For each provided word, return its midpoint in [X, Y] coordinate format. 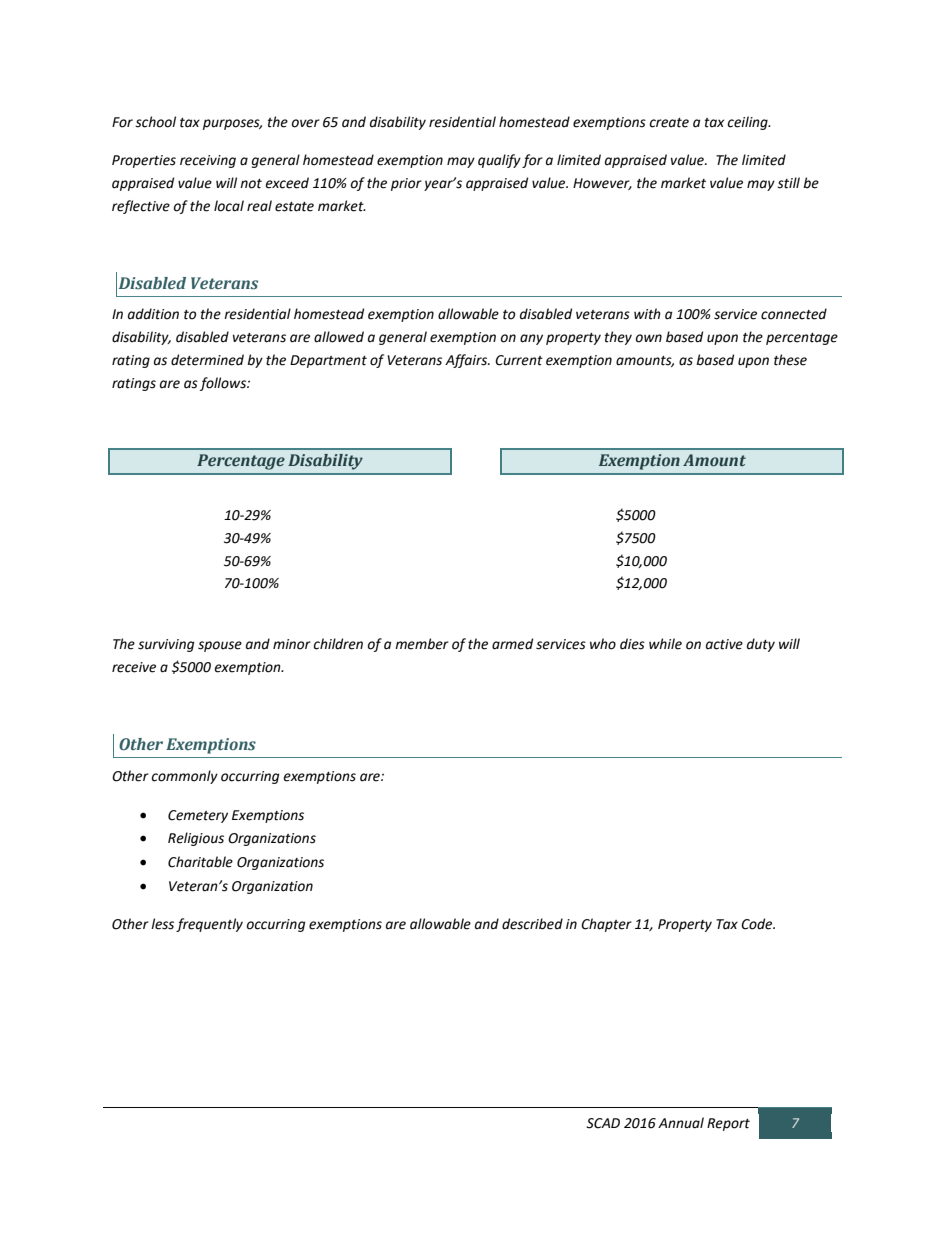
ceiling [748, 123]
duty [761, 645]
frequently [209, 925]
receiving [208, 161]
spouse [220, 646]
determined [207, 360]
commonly [184, 777]
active [724, 644]
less [162, 924]
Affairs [467, 361]
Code [758, 924]
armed [512, 644]
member [422, 644]
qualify [499, 161]
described [532, 924]
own [649, 338]
